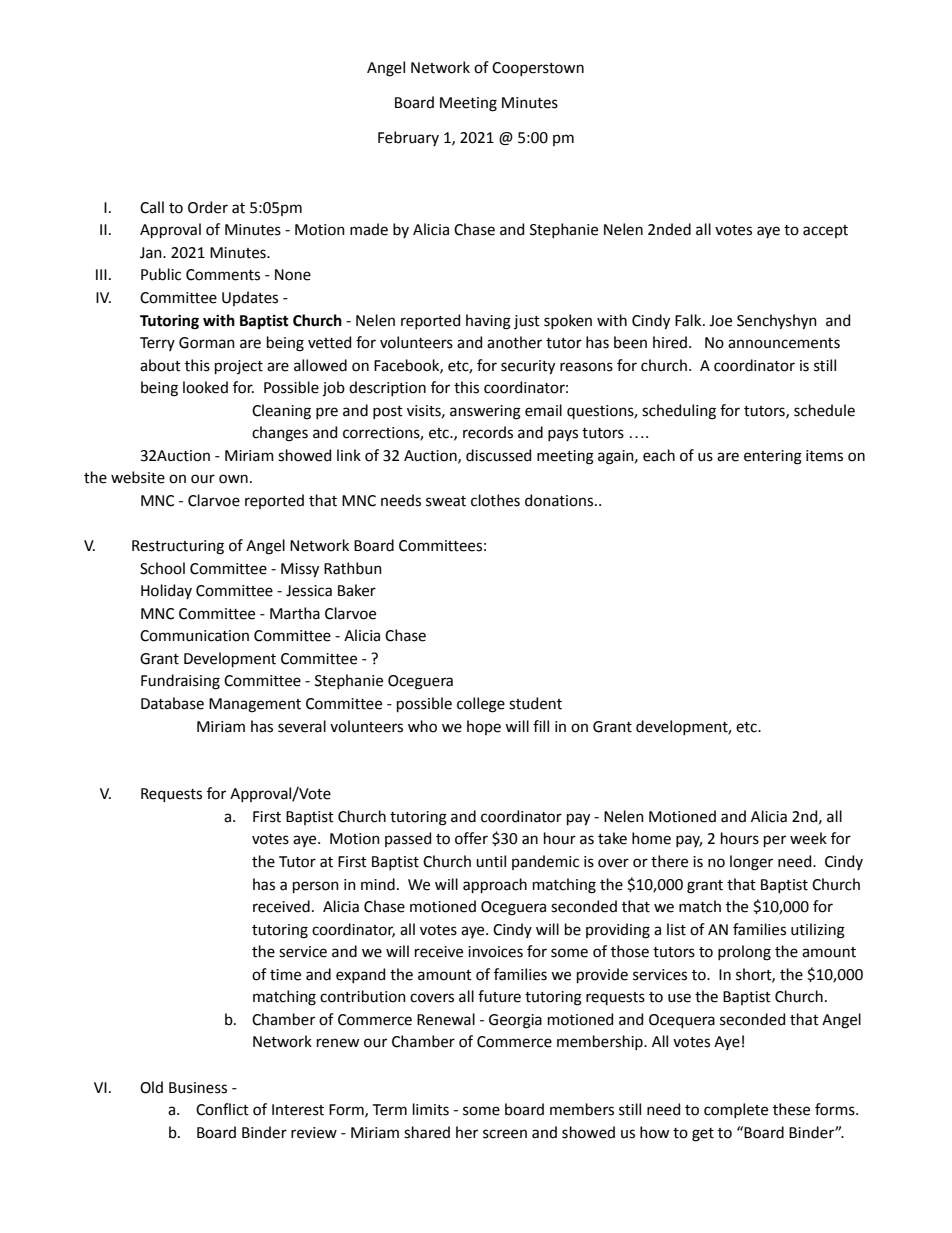  I want to click on approach, so click(495, 885).
